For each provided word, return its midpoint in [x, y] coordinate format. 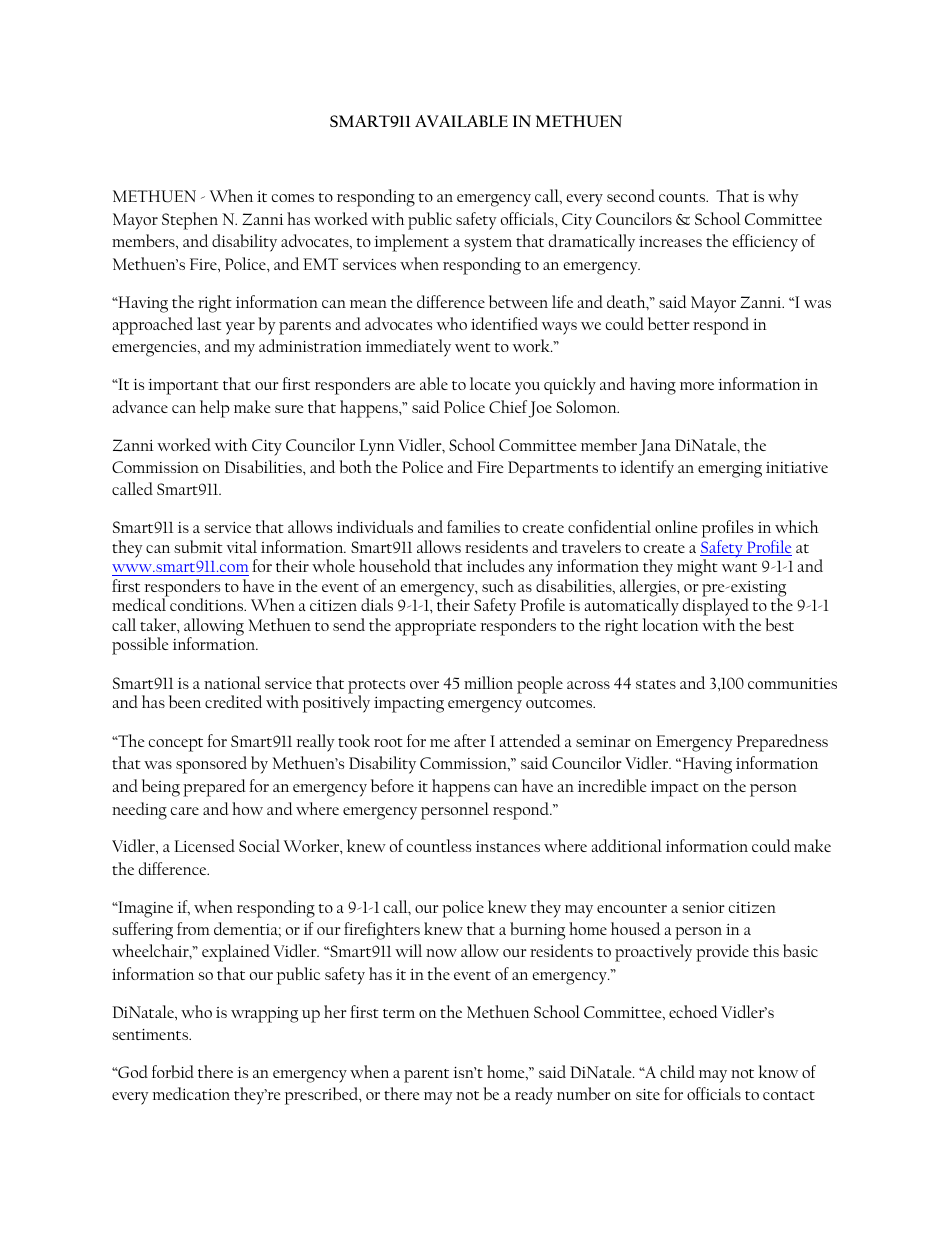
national [232, 682]
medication [191, 1093]
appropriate [435, 628]
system [488, 245]
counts [683, 197]
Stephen [190, 221]
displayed [716, 607]
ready [534, 1096]
